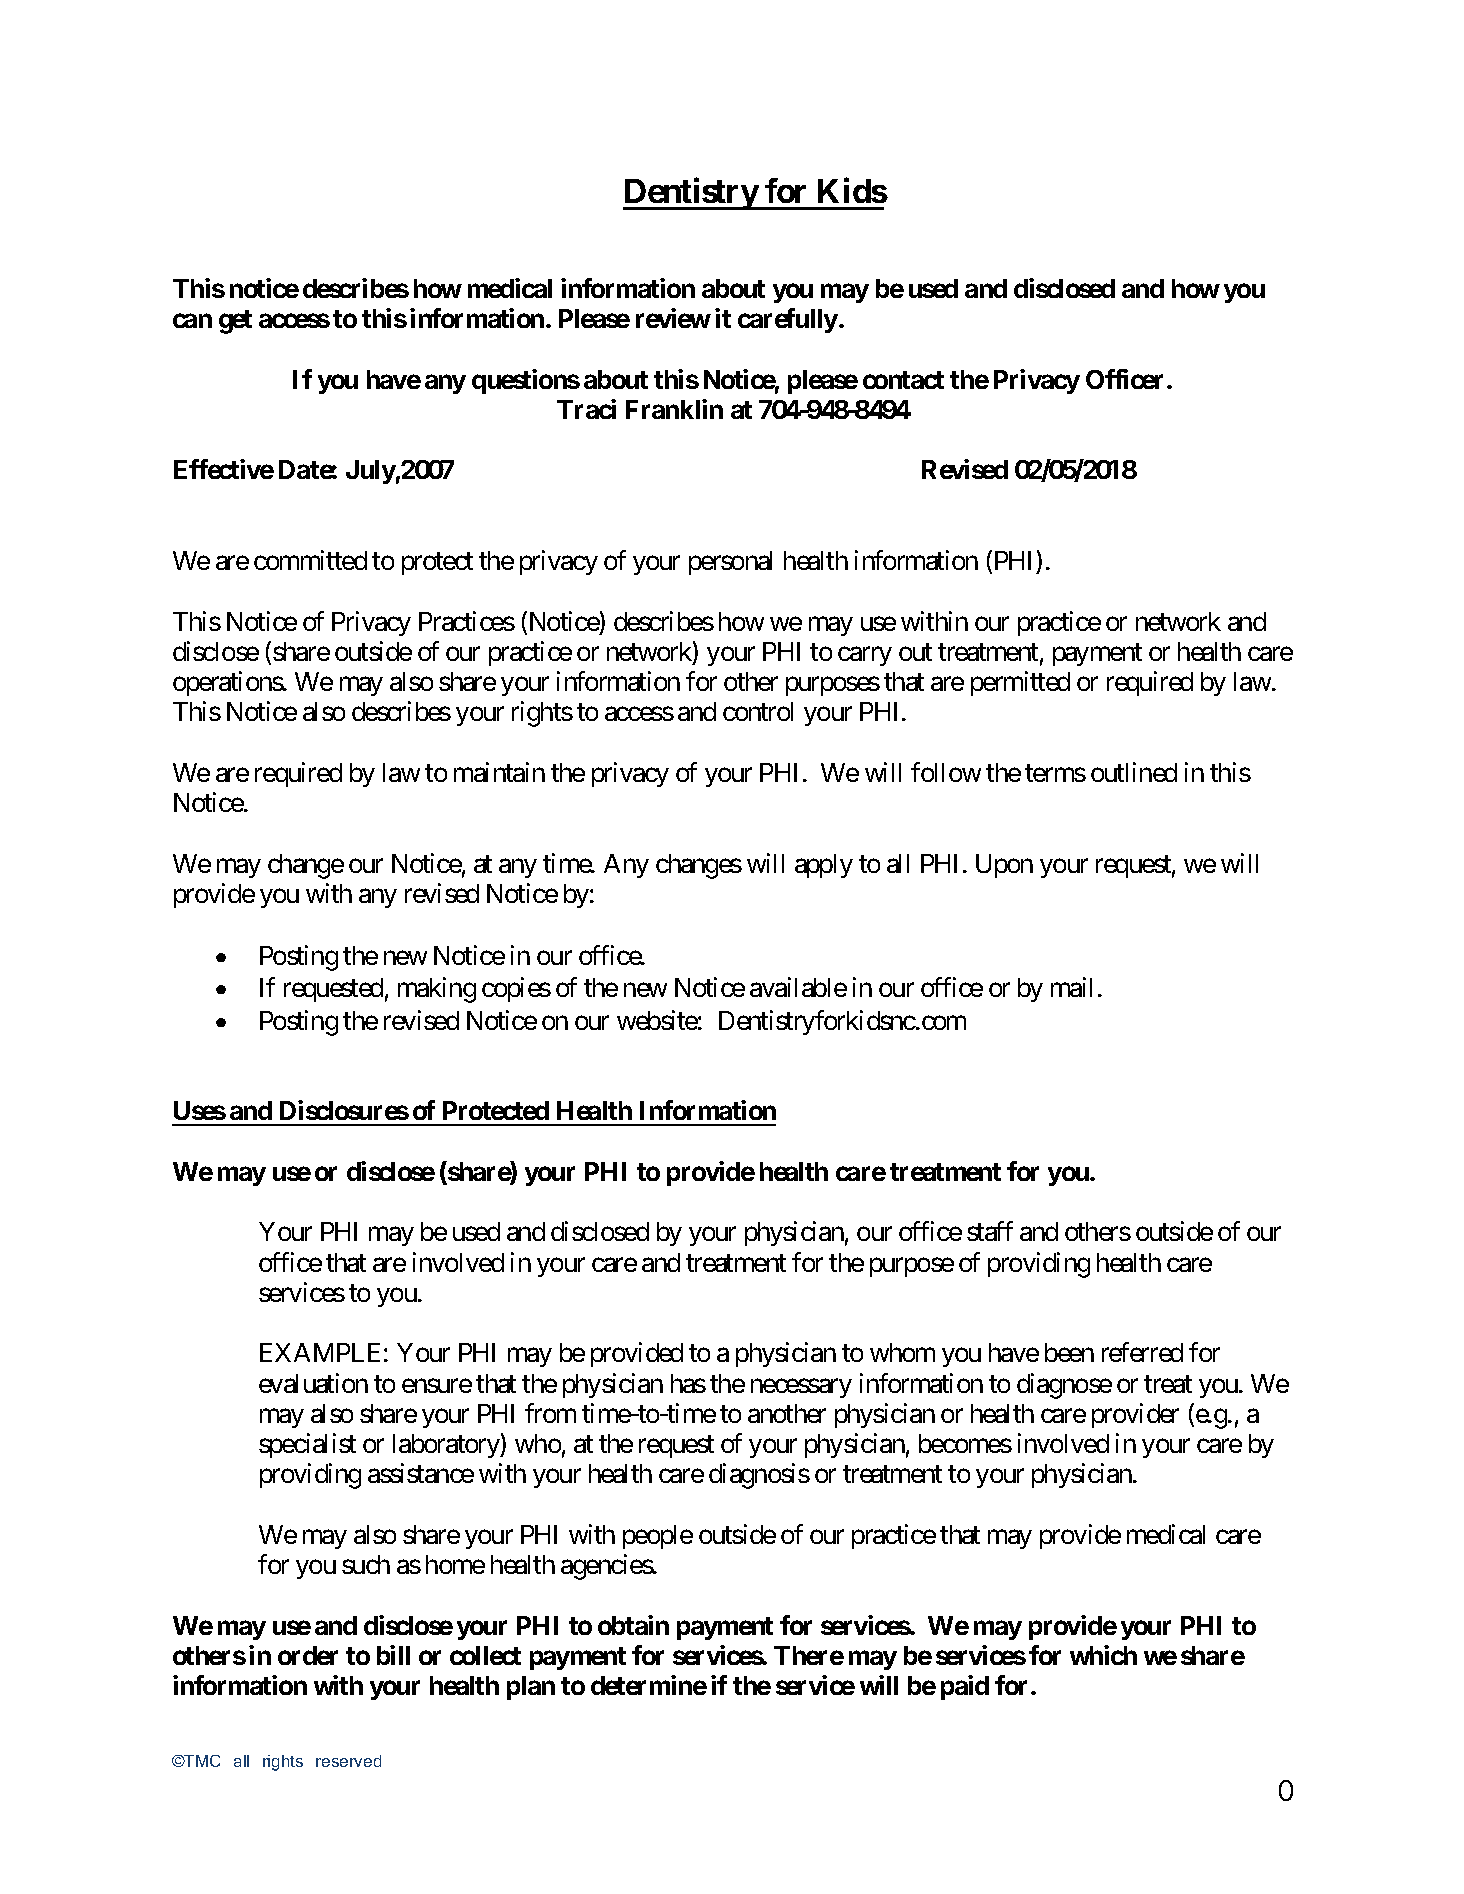 This screenshot has height=1894, width=1464. What do you see at coordinates (903, 380) in the screenshot?
I see `contact` at bounding box center [903, 380].
